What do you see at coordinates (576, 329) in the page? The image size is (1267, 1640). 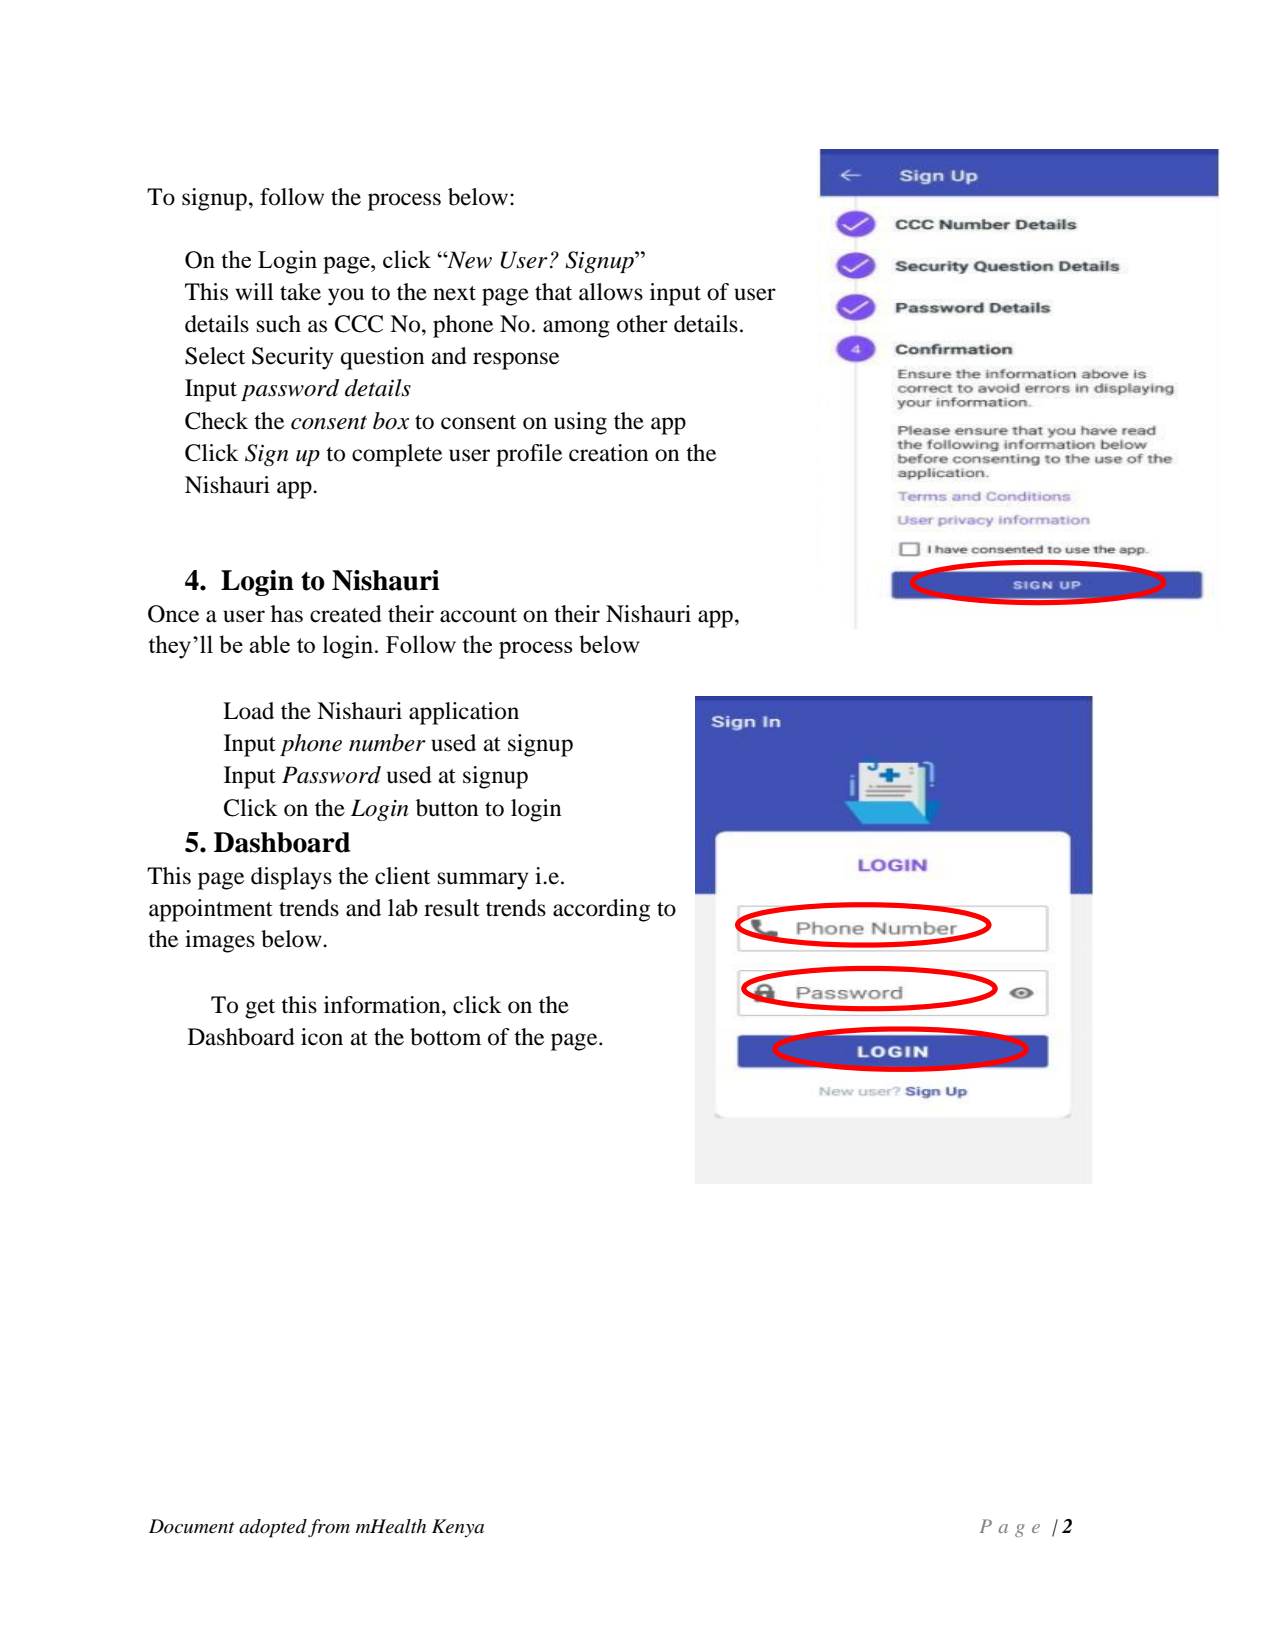 I see `among` at bounding box center [576, 329].
